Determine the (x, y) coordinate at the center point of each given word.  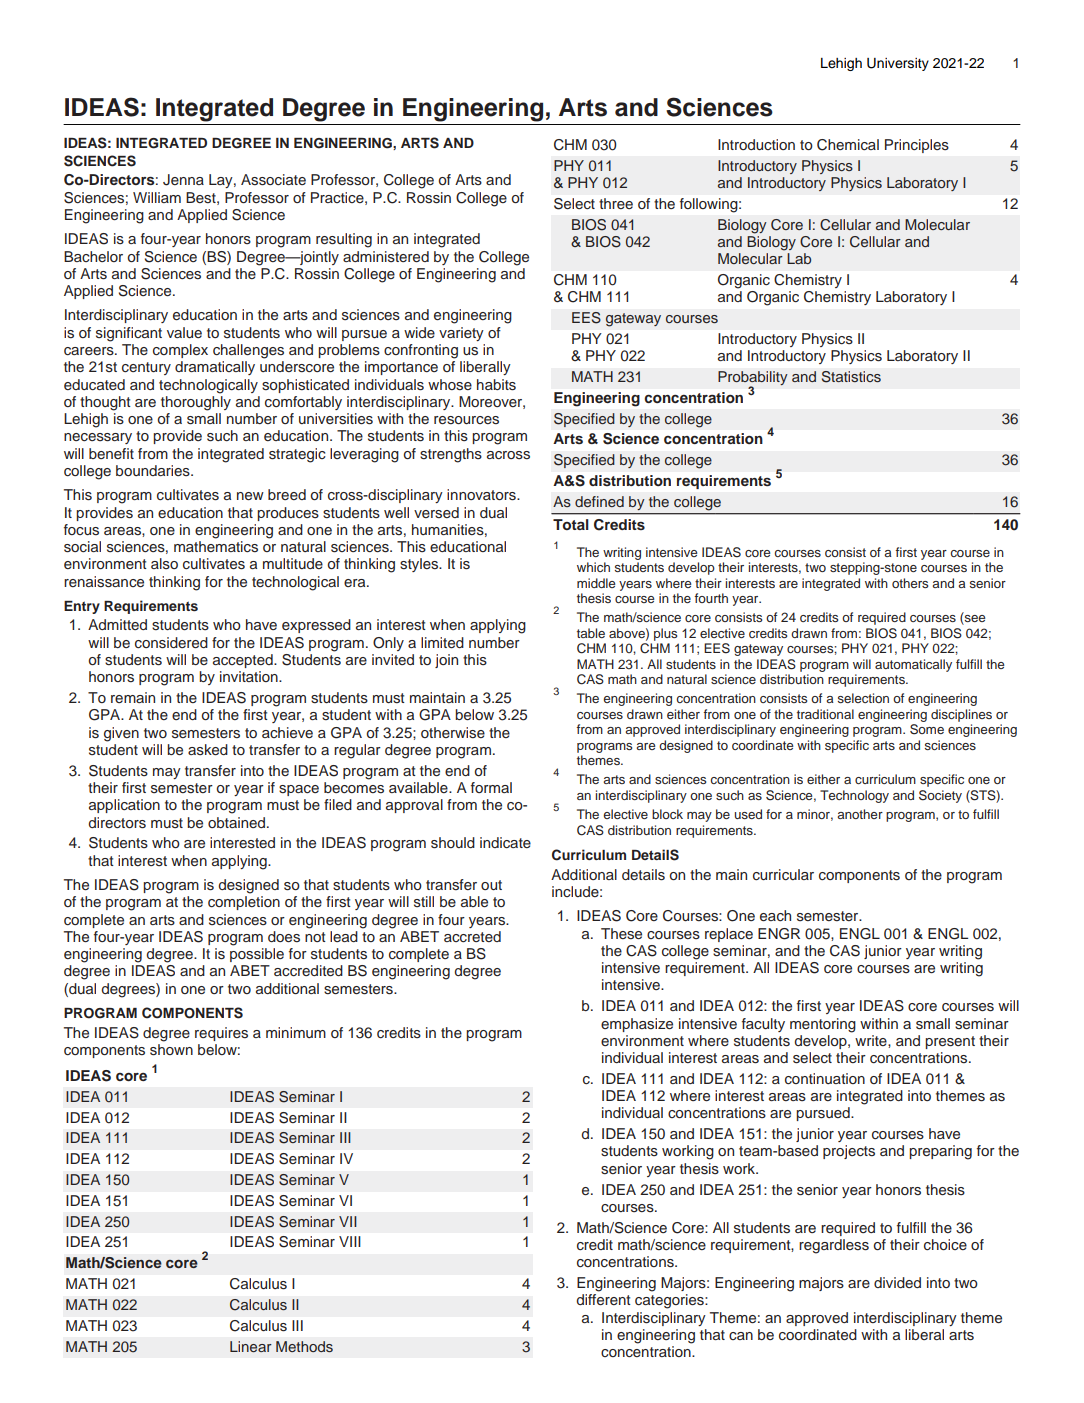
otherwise (453, 732)
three (616, 203)
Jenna (183, 180)
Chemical (848, 145)
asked (208, 749)
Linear (251, 1346)
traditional (825, 714)
